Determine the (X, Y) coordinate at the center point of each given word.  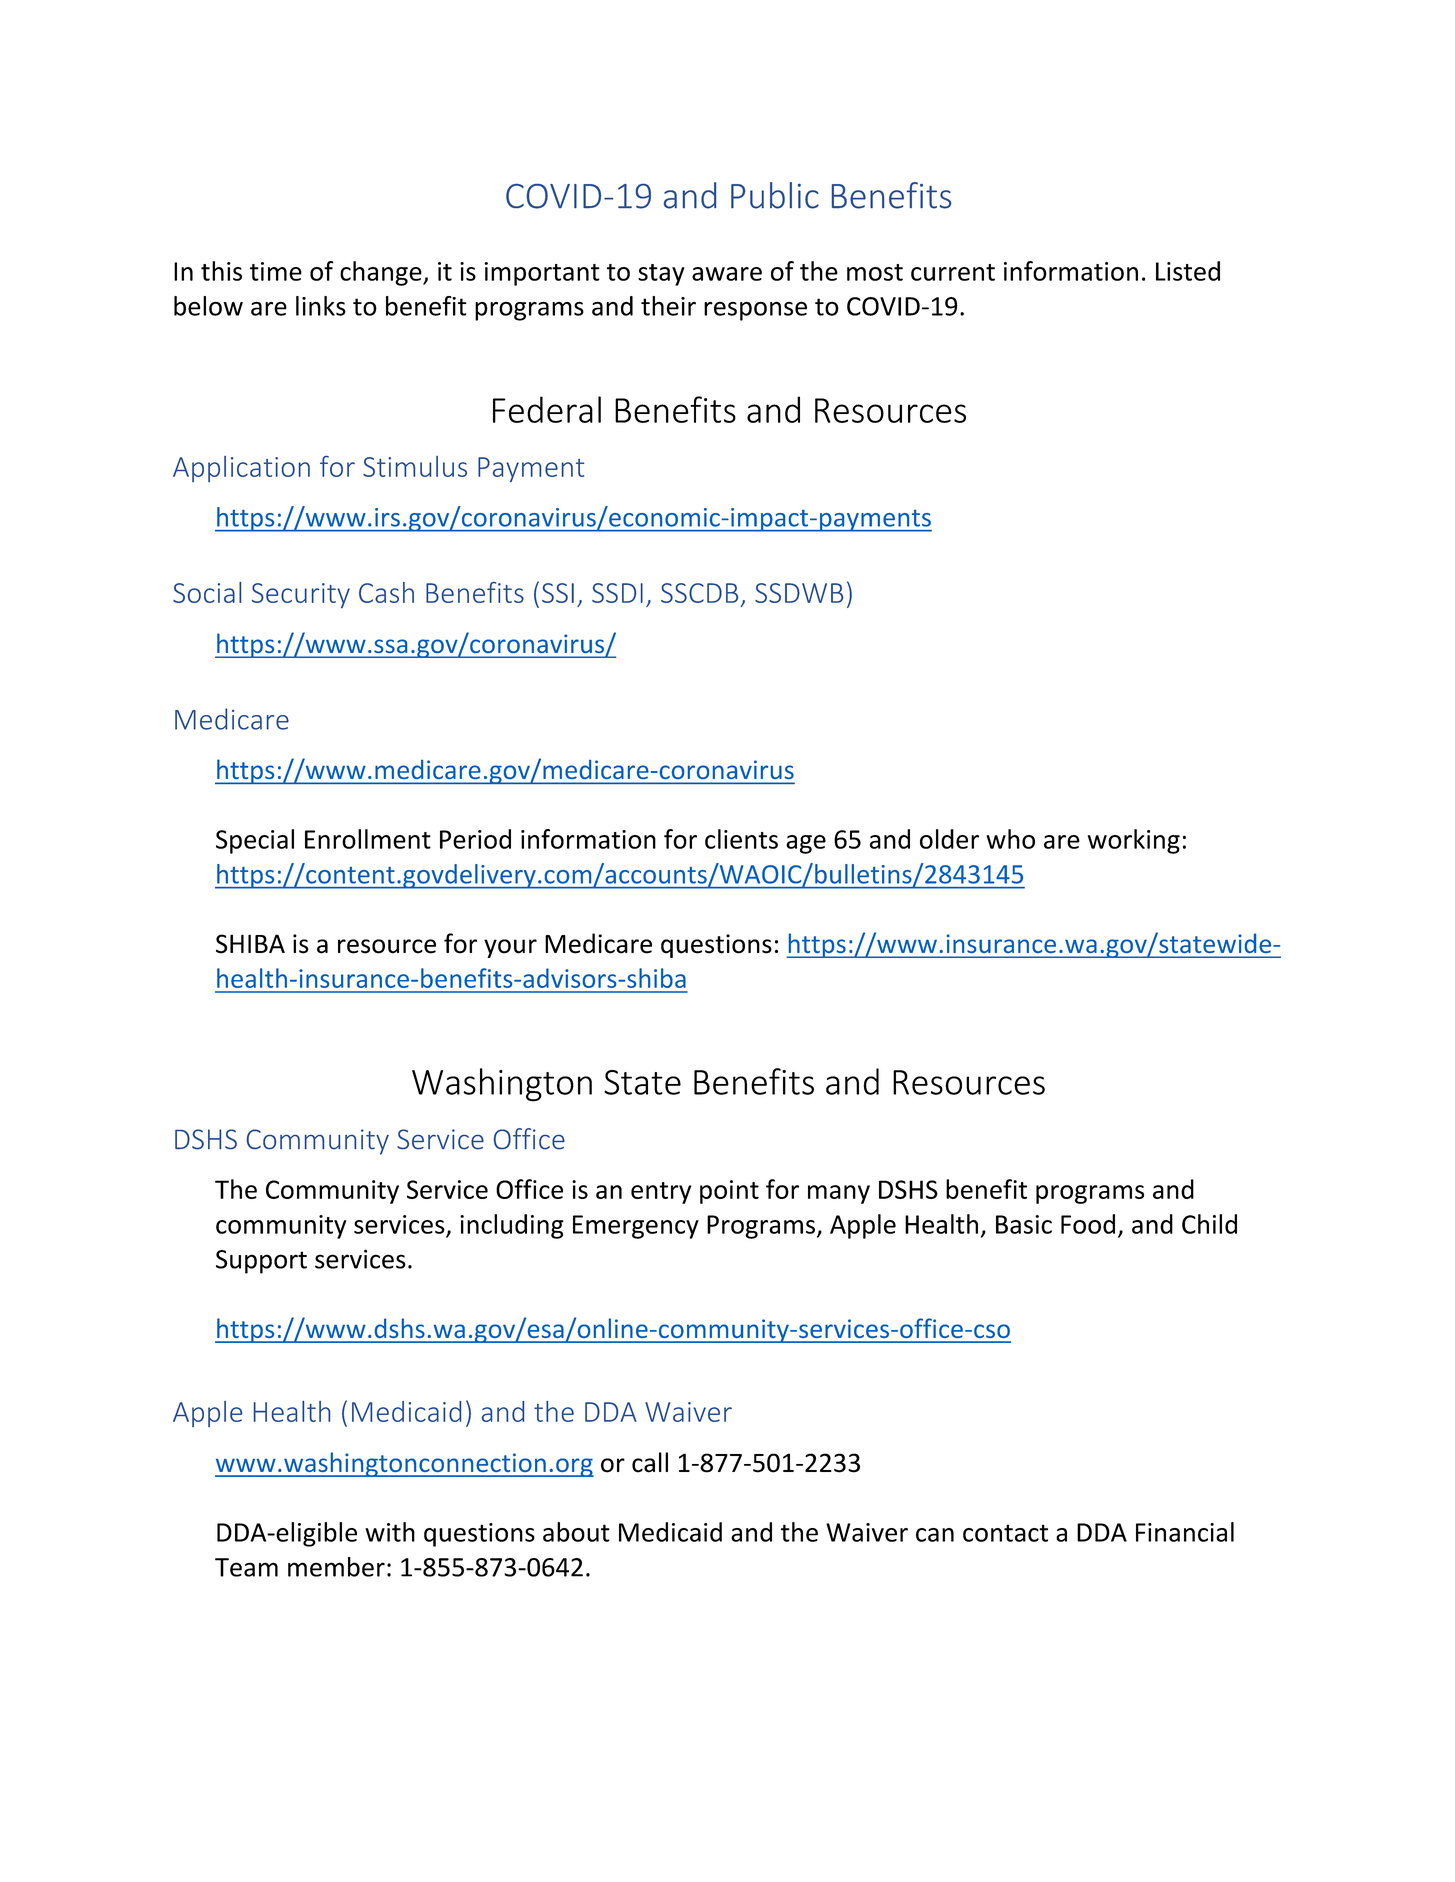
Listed (1188, 271)
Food (1088, 1224)
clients (741, 839)
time (276, 271)
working (1134, 841)
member (336, 1567)
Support (261, 1262)
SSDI (617, 593)
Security (301, 595)
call (650, 1462)
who (1010, 839)
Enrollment (368, 839)
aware (727, 274)
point (729, 1192)
